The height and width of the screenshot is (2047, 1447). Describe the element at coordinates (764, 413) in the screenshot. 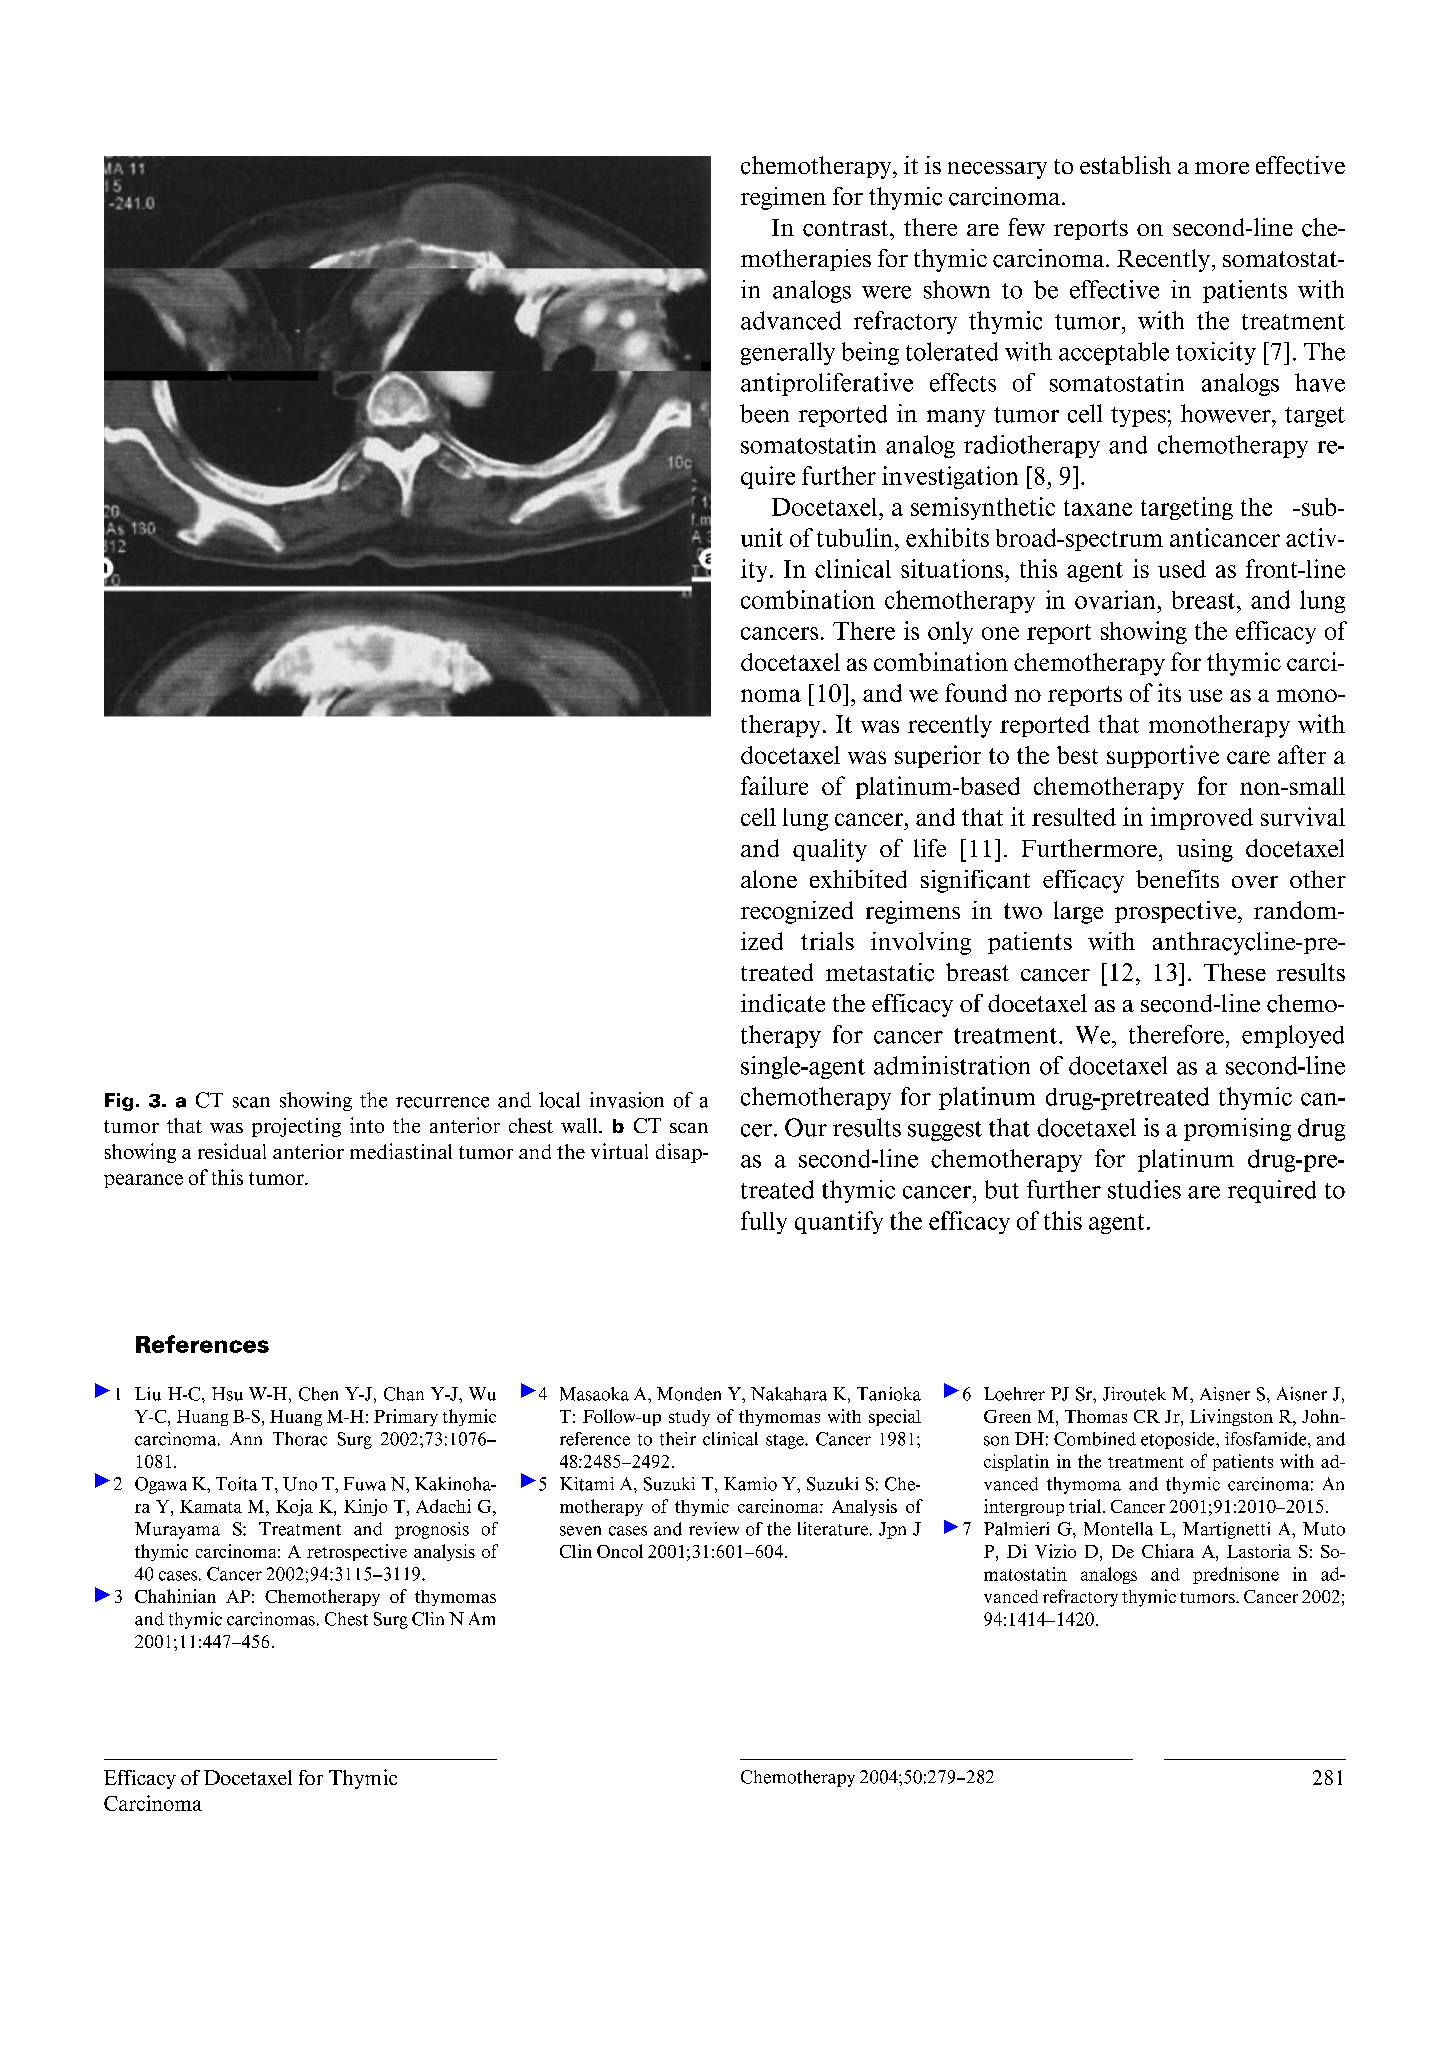

I see `been` at that location.
